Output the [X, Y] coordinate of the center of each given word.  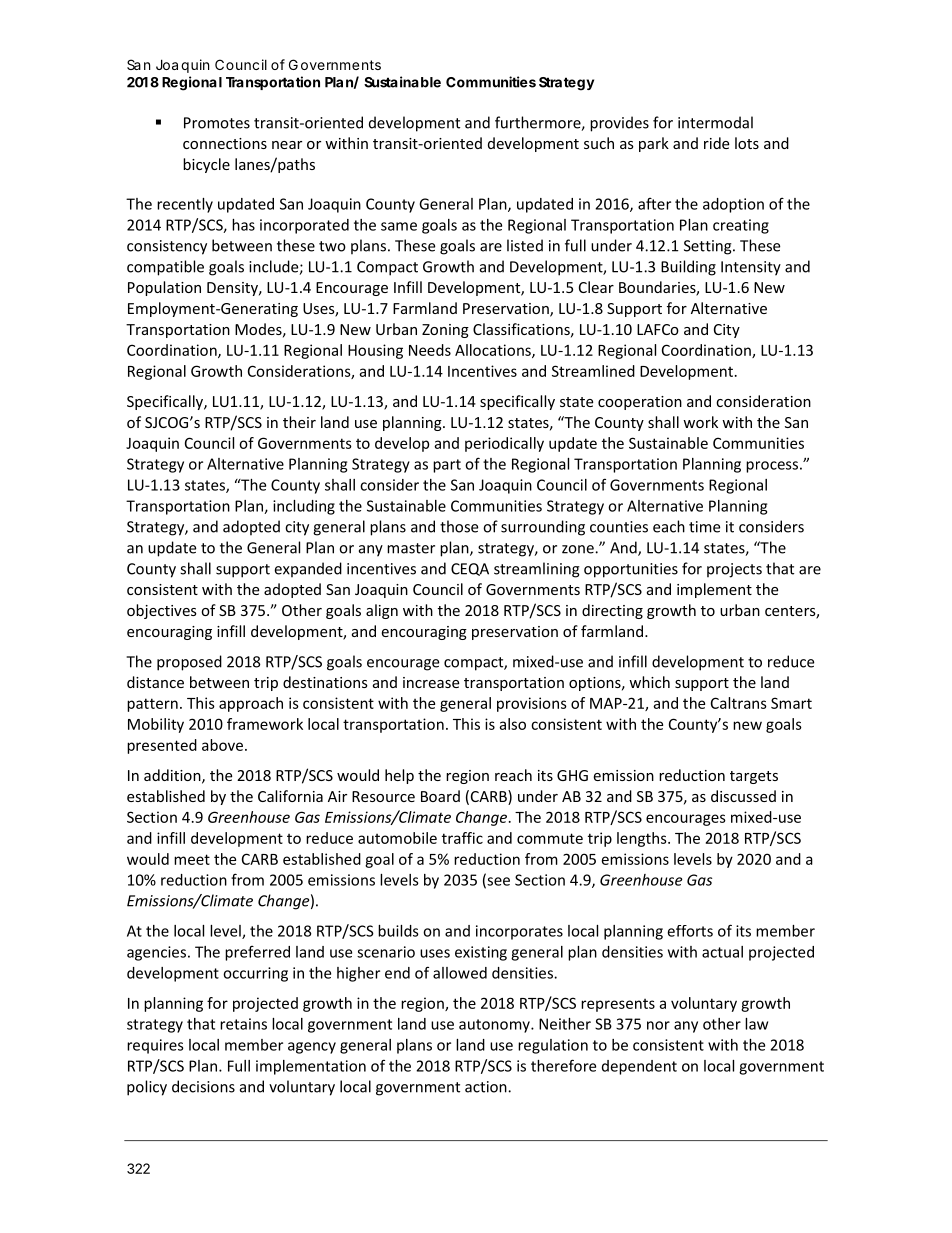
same [399, 226]
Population [164, 288]
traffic [462, 838]
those [459, 526]
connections [225, 143]
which [649, 682]
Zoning [445, 331]
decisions [203, 1086]
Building [688, 268]
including [304, 507]
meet [192, 859]
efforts [690, 931]
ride [716, 143]
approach [251, 704]
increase [431, 682]
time [704, 527]
